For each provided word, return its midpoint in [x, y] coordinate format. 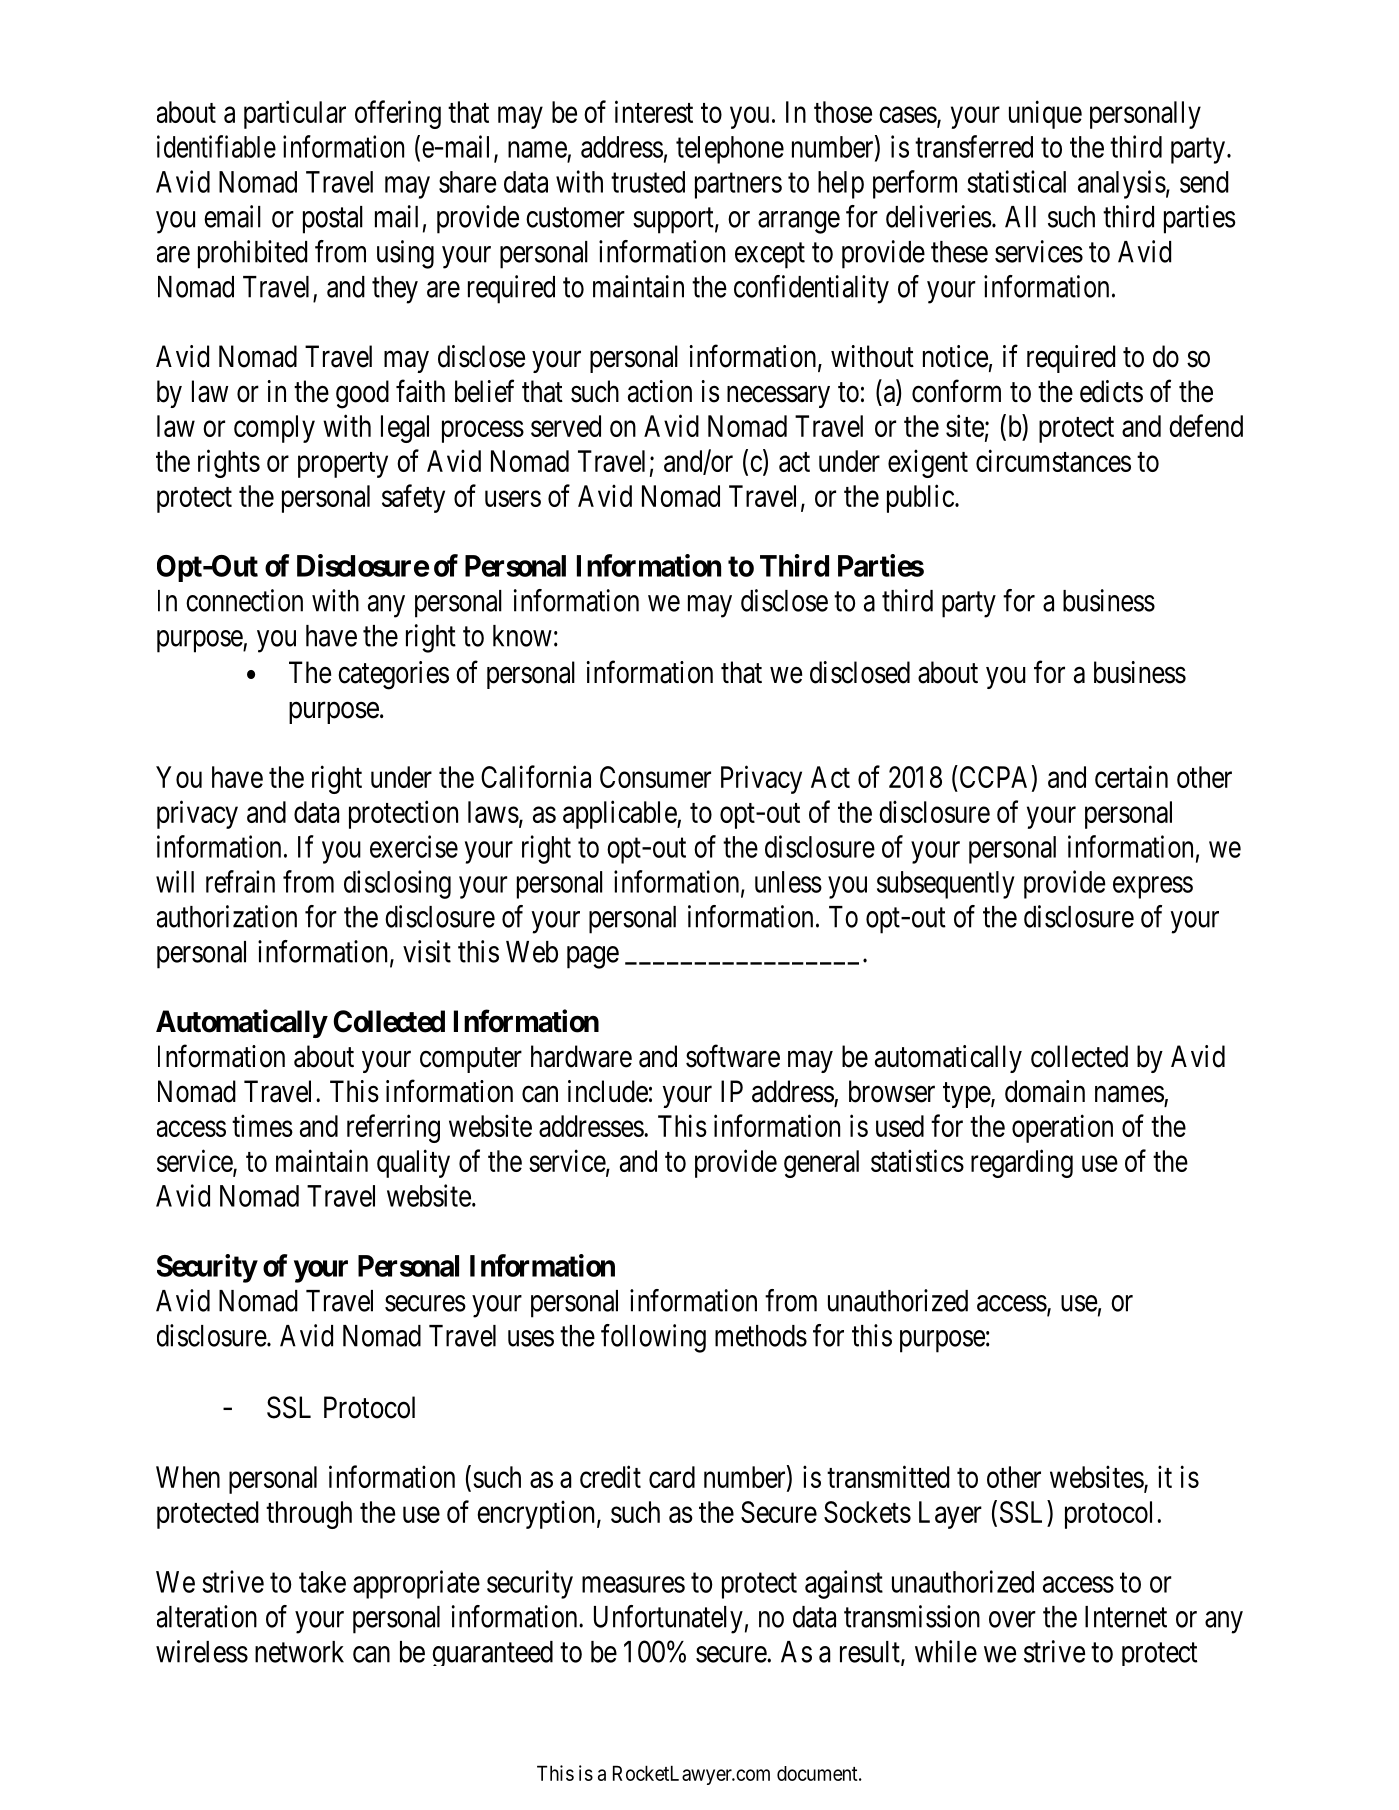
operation [1062, 1128]
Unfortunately [668, 1619]
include [608, 1091]
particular [295, 114]
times [262, 1125]
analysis [1122, 184]
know [522, 636]
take [322, 1582]
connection [244, 600]
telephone [730, 150]
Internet [1126, 1617]
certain [1131, 776]
